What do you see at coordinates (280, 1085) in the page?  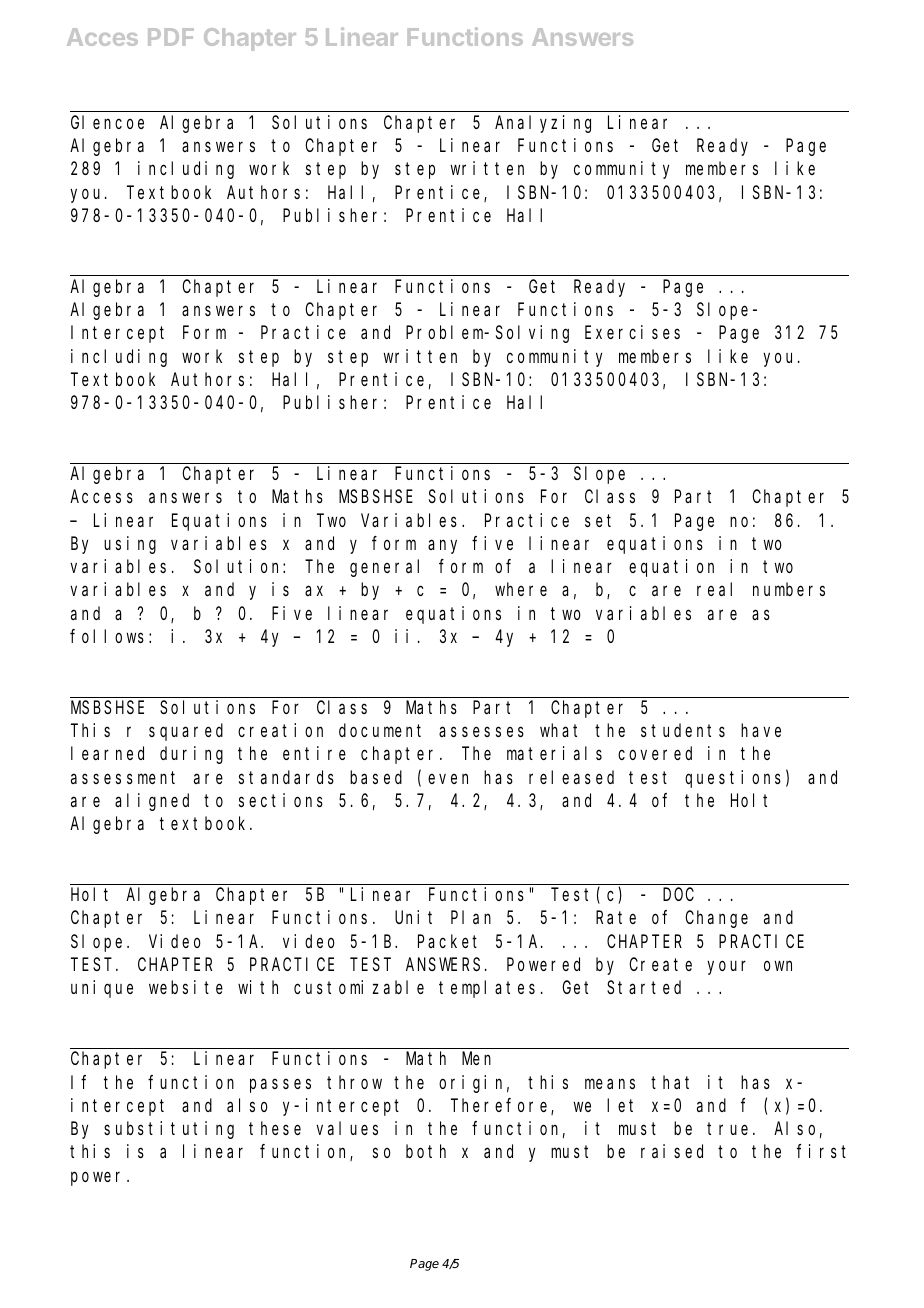 I see `passes` at bounding box center [280, 1085].
